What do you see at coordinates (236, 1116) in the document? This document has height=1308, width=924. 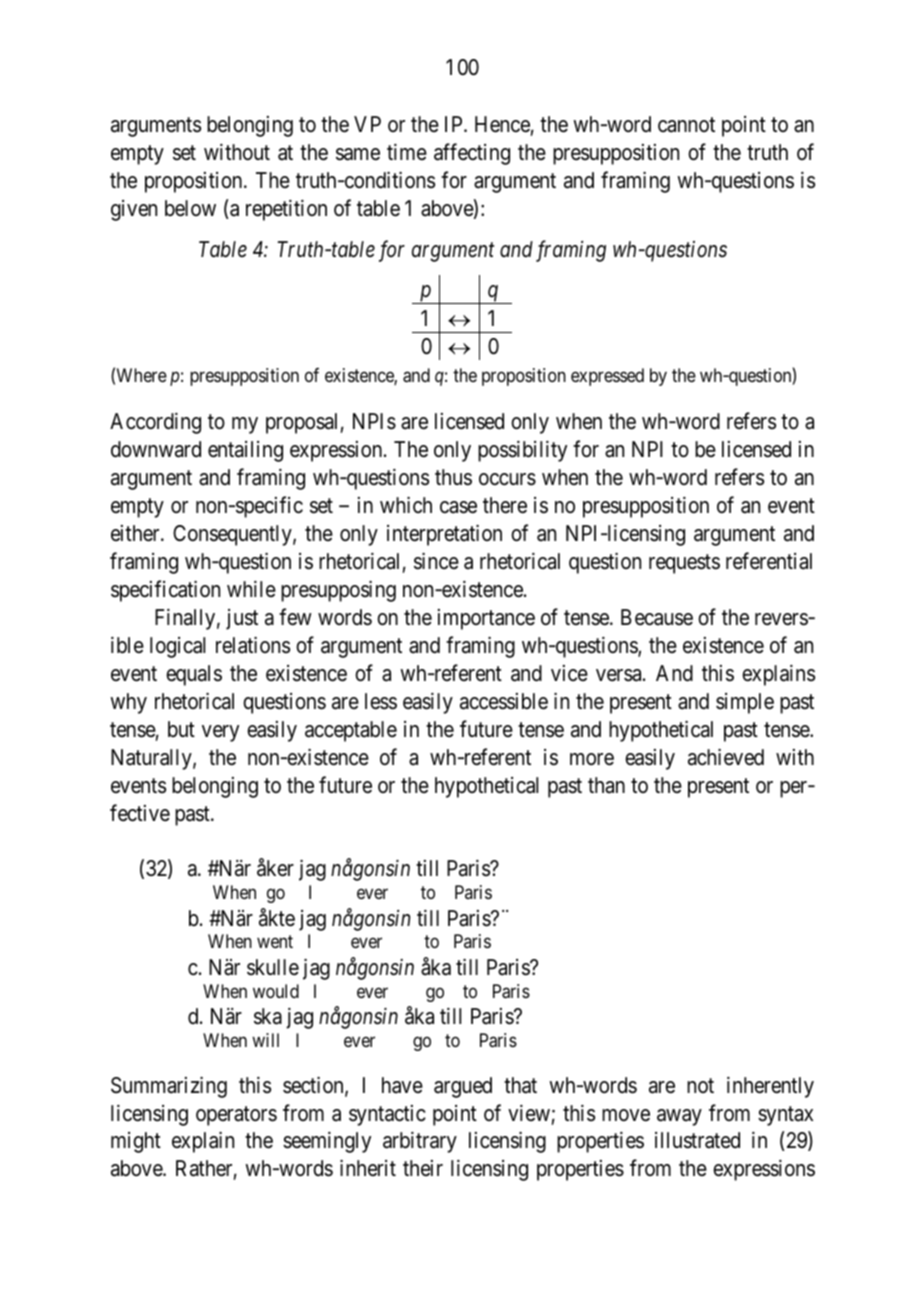 I see `operators` at bounding box center [236, 1116].
